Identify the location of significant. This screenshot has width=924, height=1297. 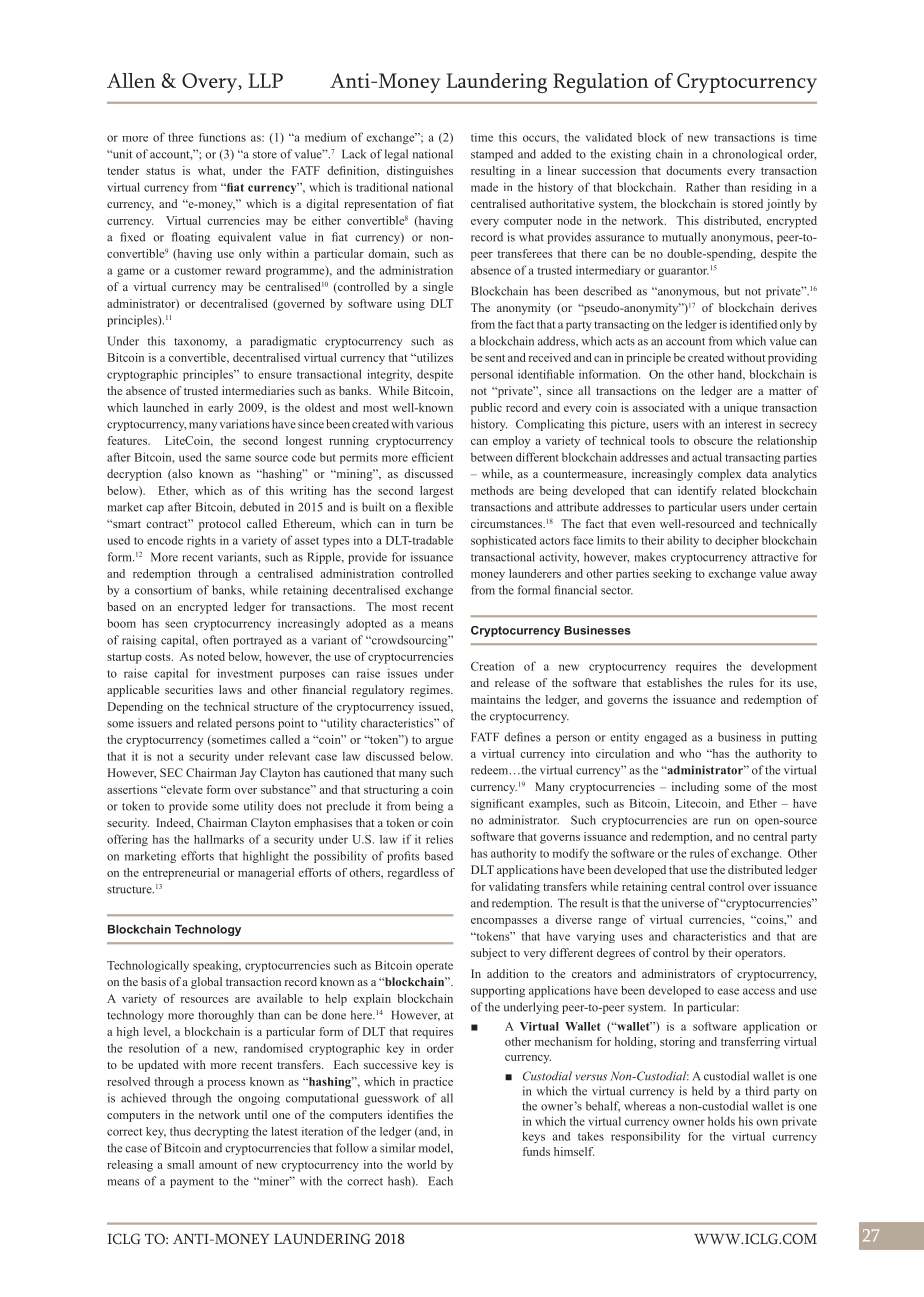
(497, 804).
